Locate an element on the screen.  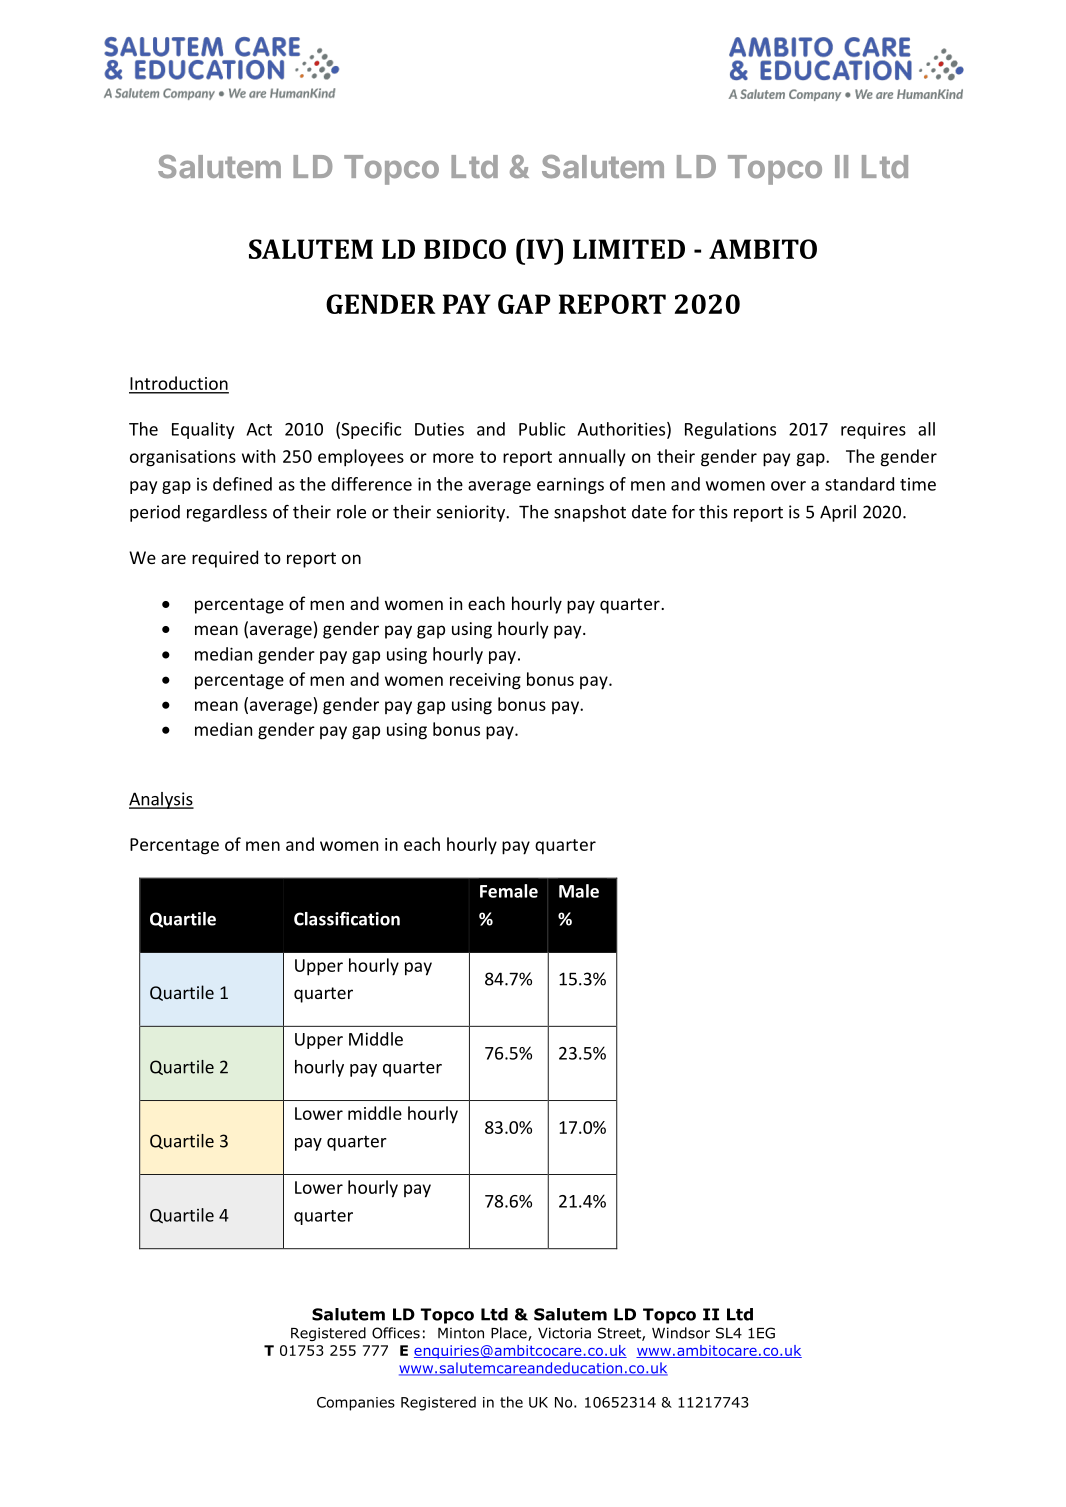
LIMITED is located at coordinates (629, 249).
